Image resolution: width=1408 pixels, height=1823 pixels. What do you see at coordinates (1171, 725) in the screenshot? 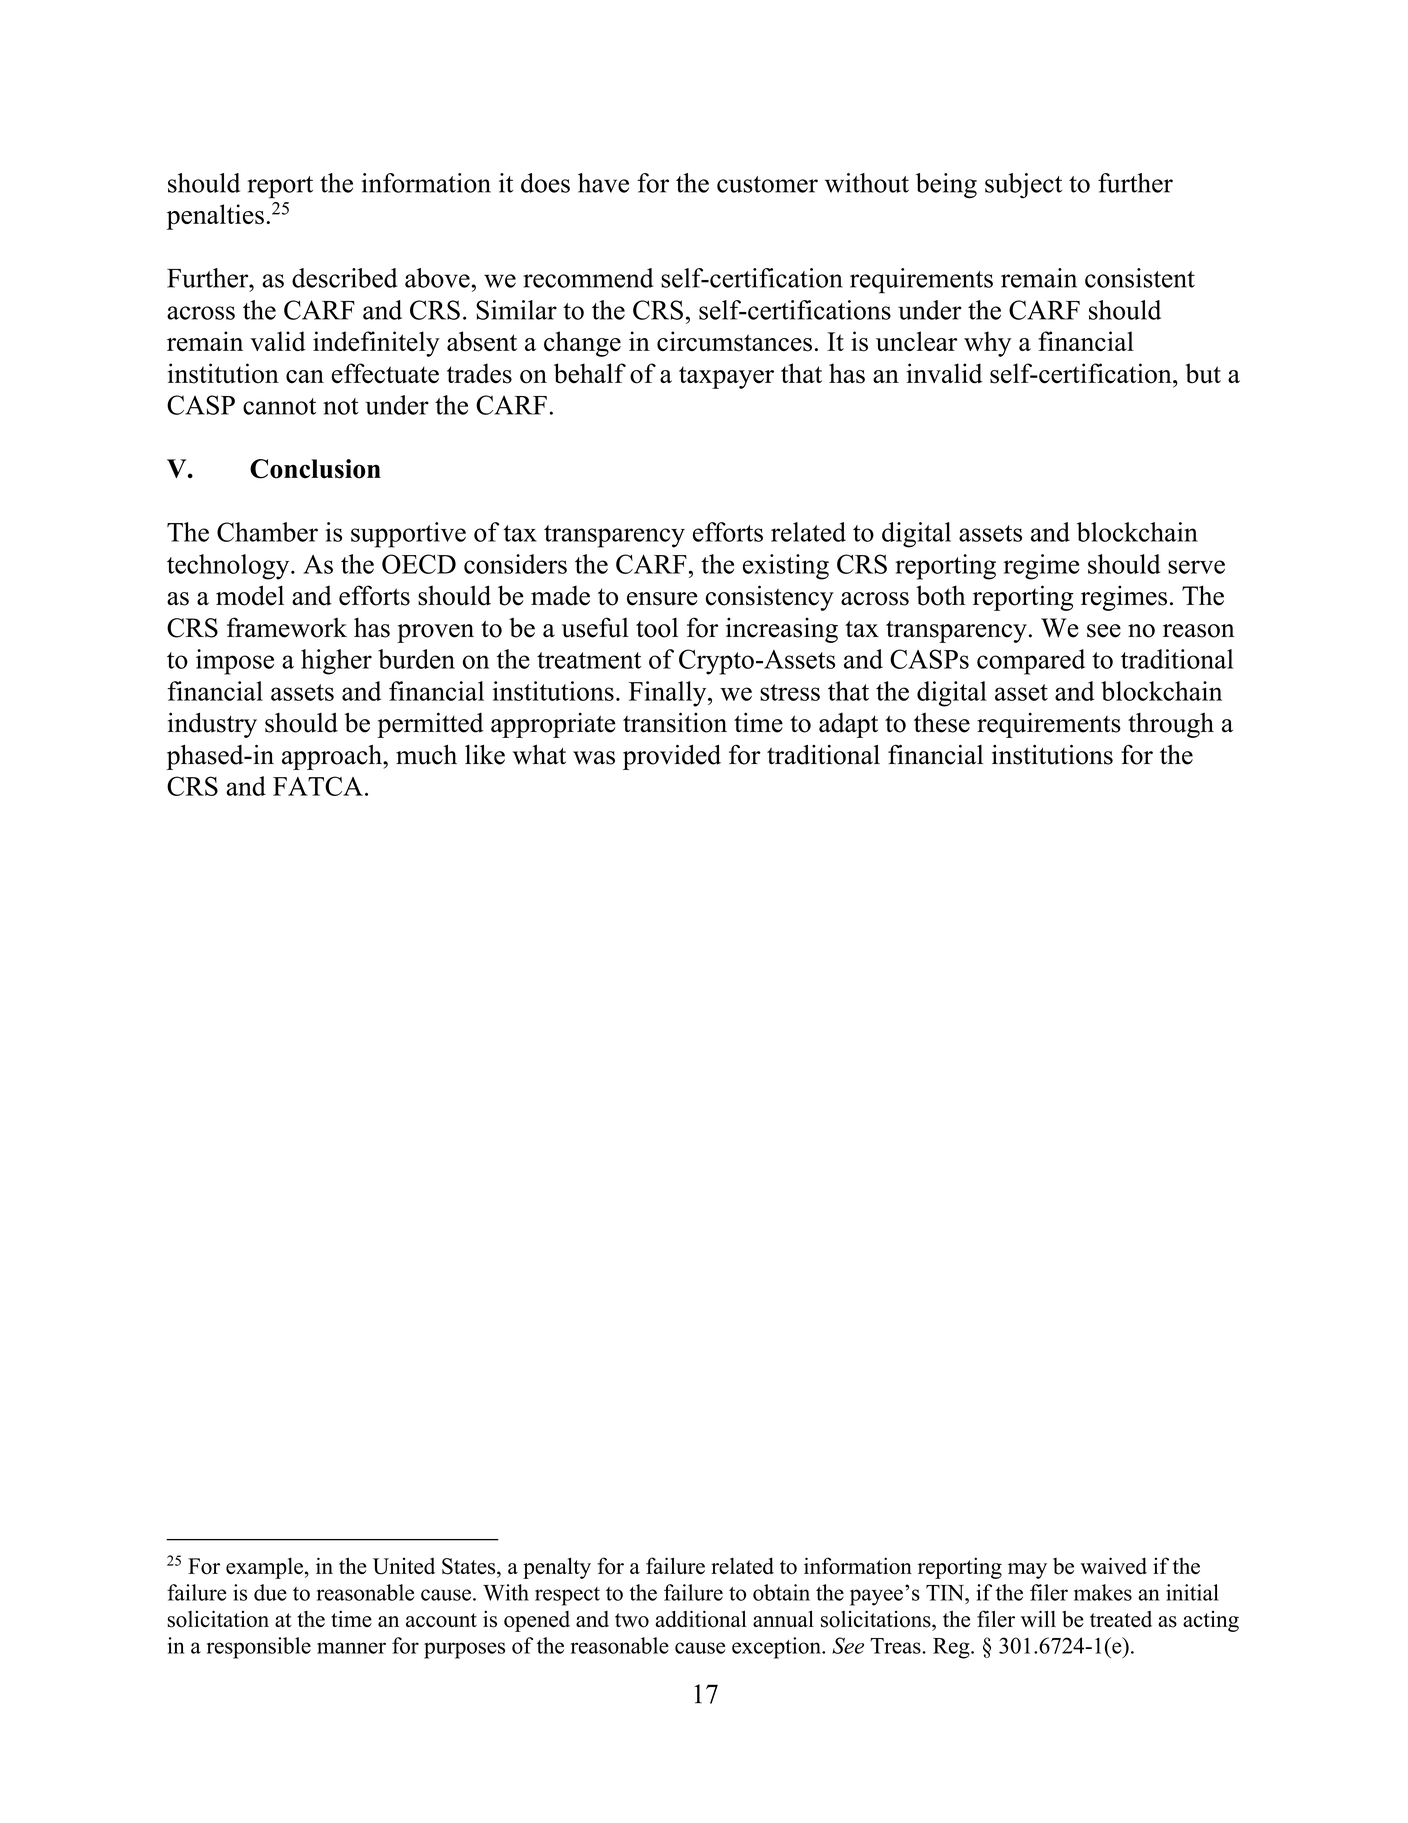
I see `through` at bounding box center [1171, 725].
